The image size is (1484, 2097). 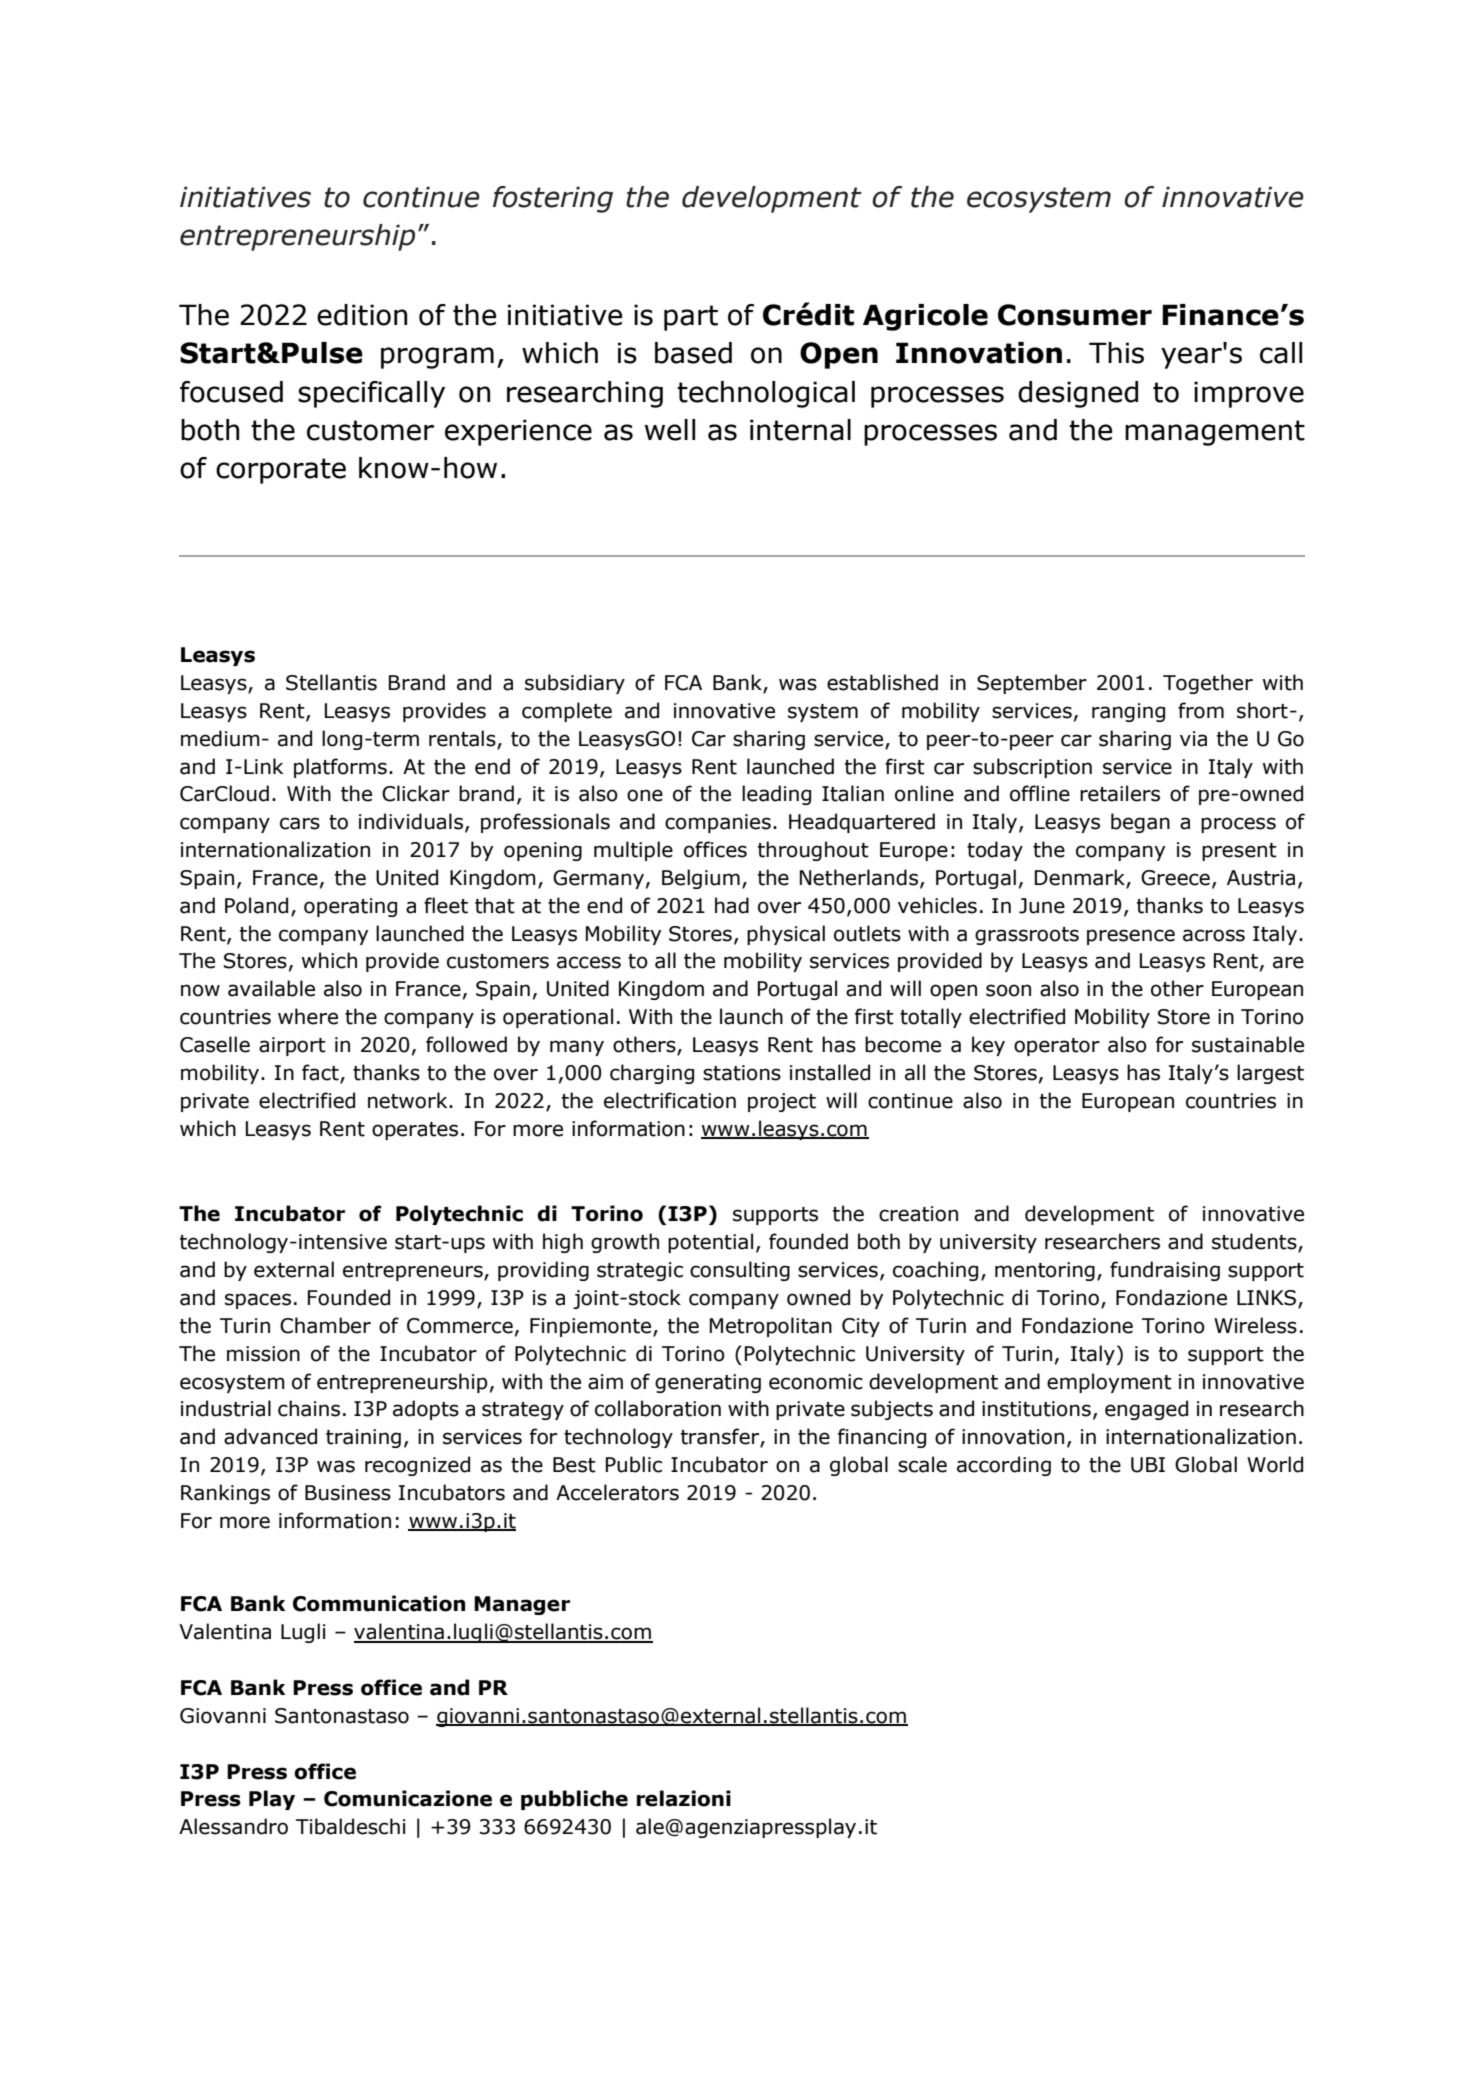 I want to click on where, so click(x=308, y=1016).
